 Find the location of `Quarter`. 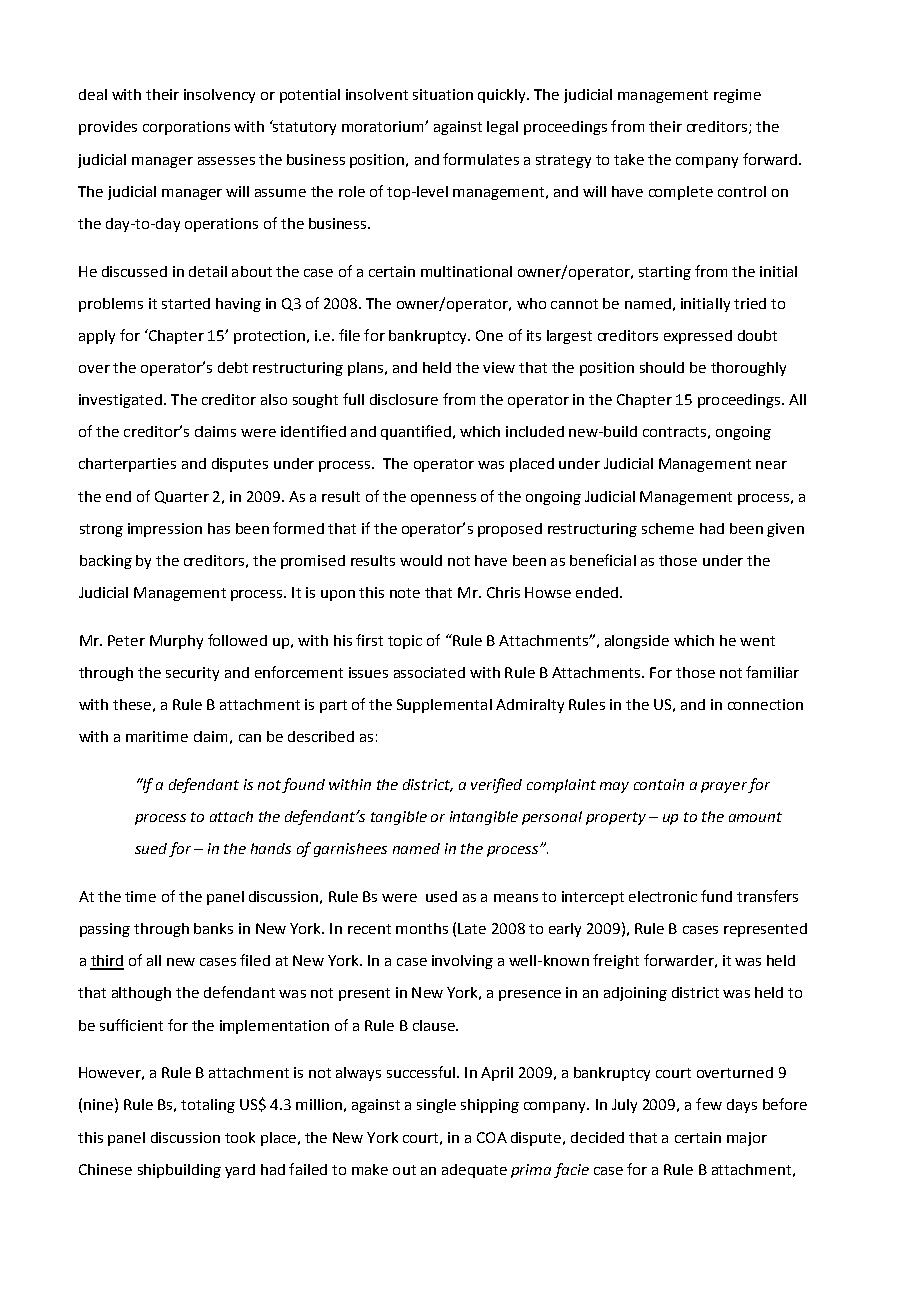

Quarter is located at coordinates (182, 497).
